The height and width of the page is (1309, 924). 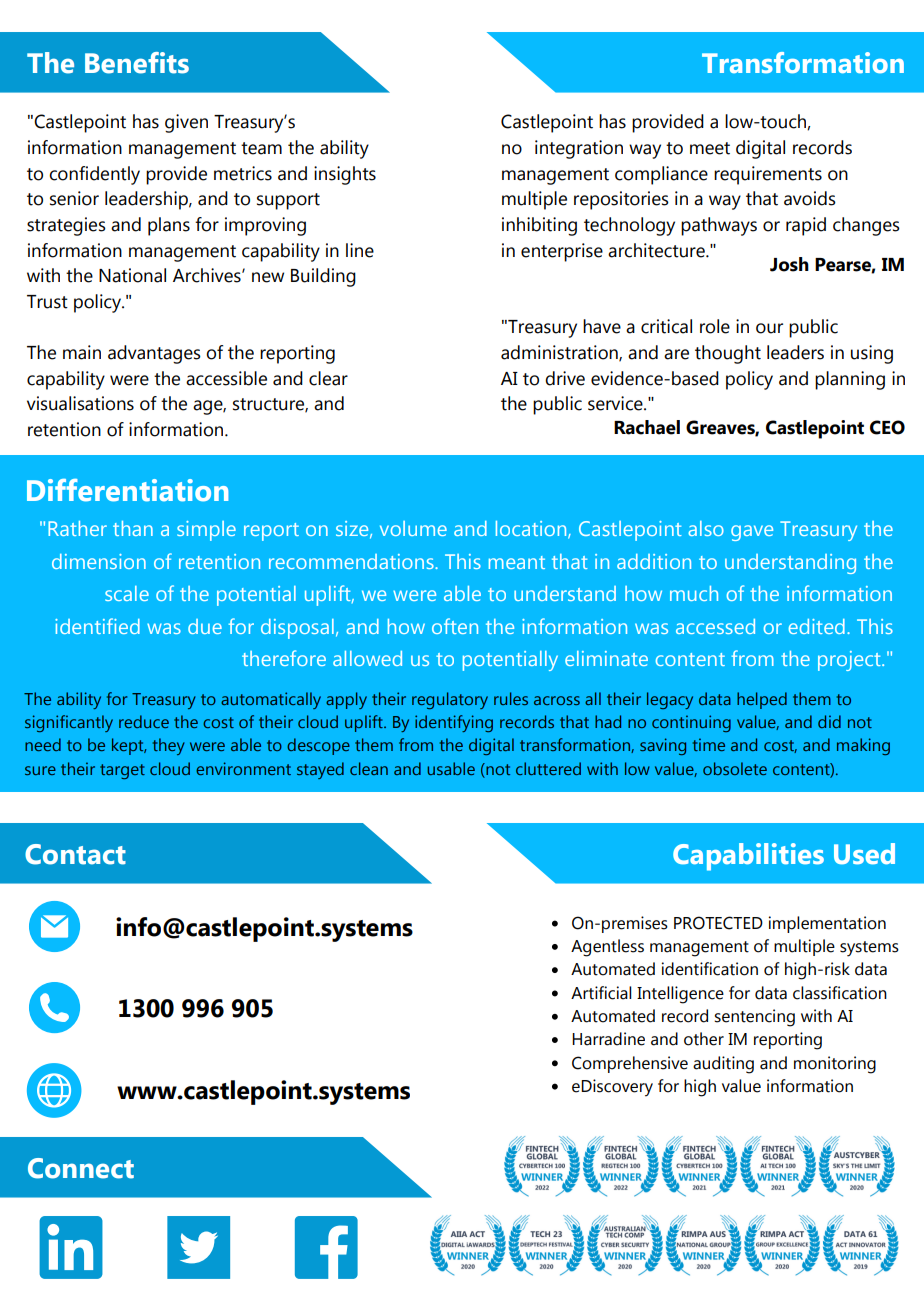 I want to click on often, so click(x=455, y=626).
